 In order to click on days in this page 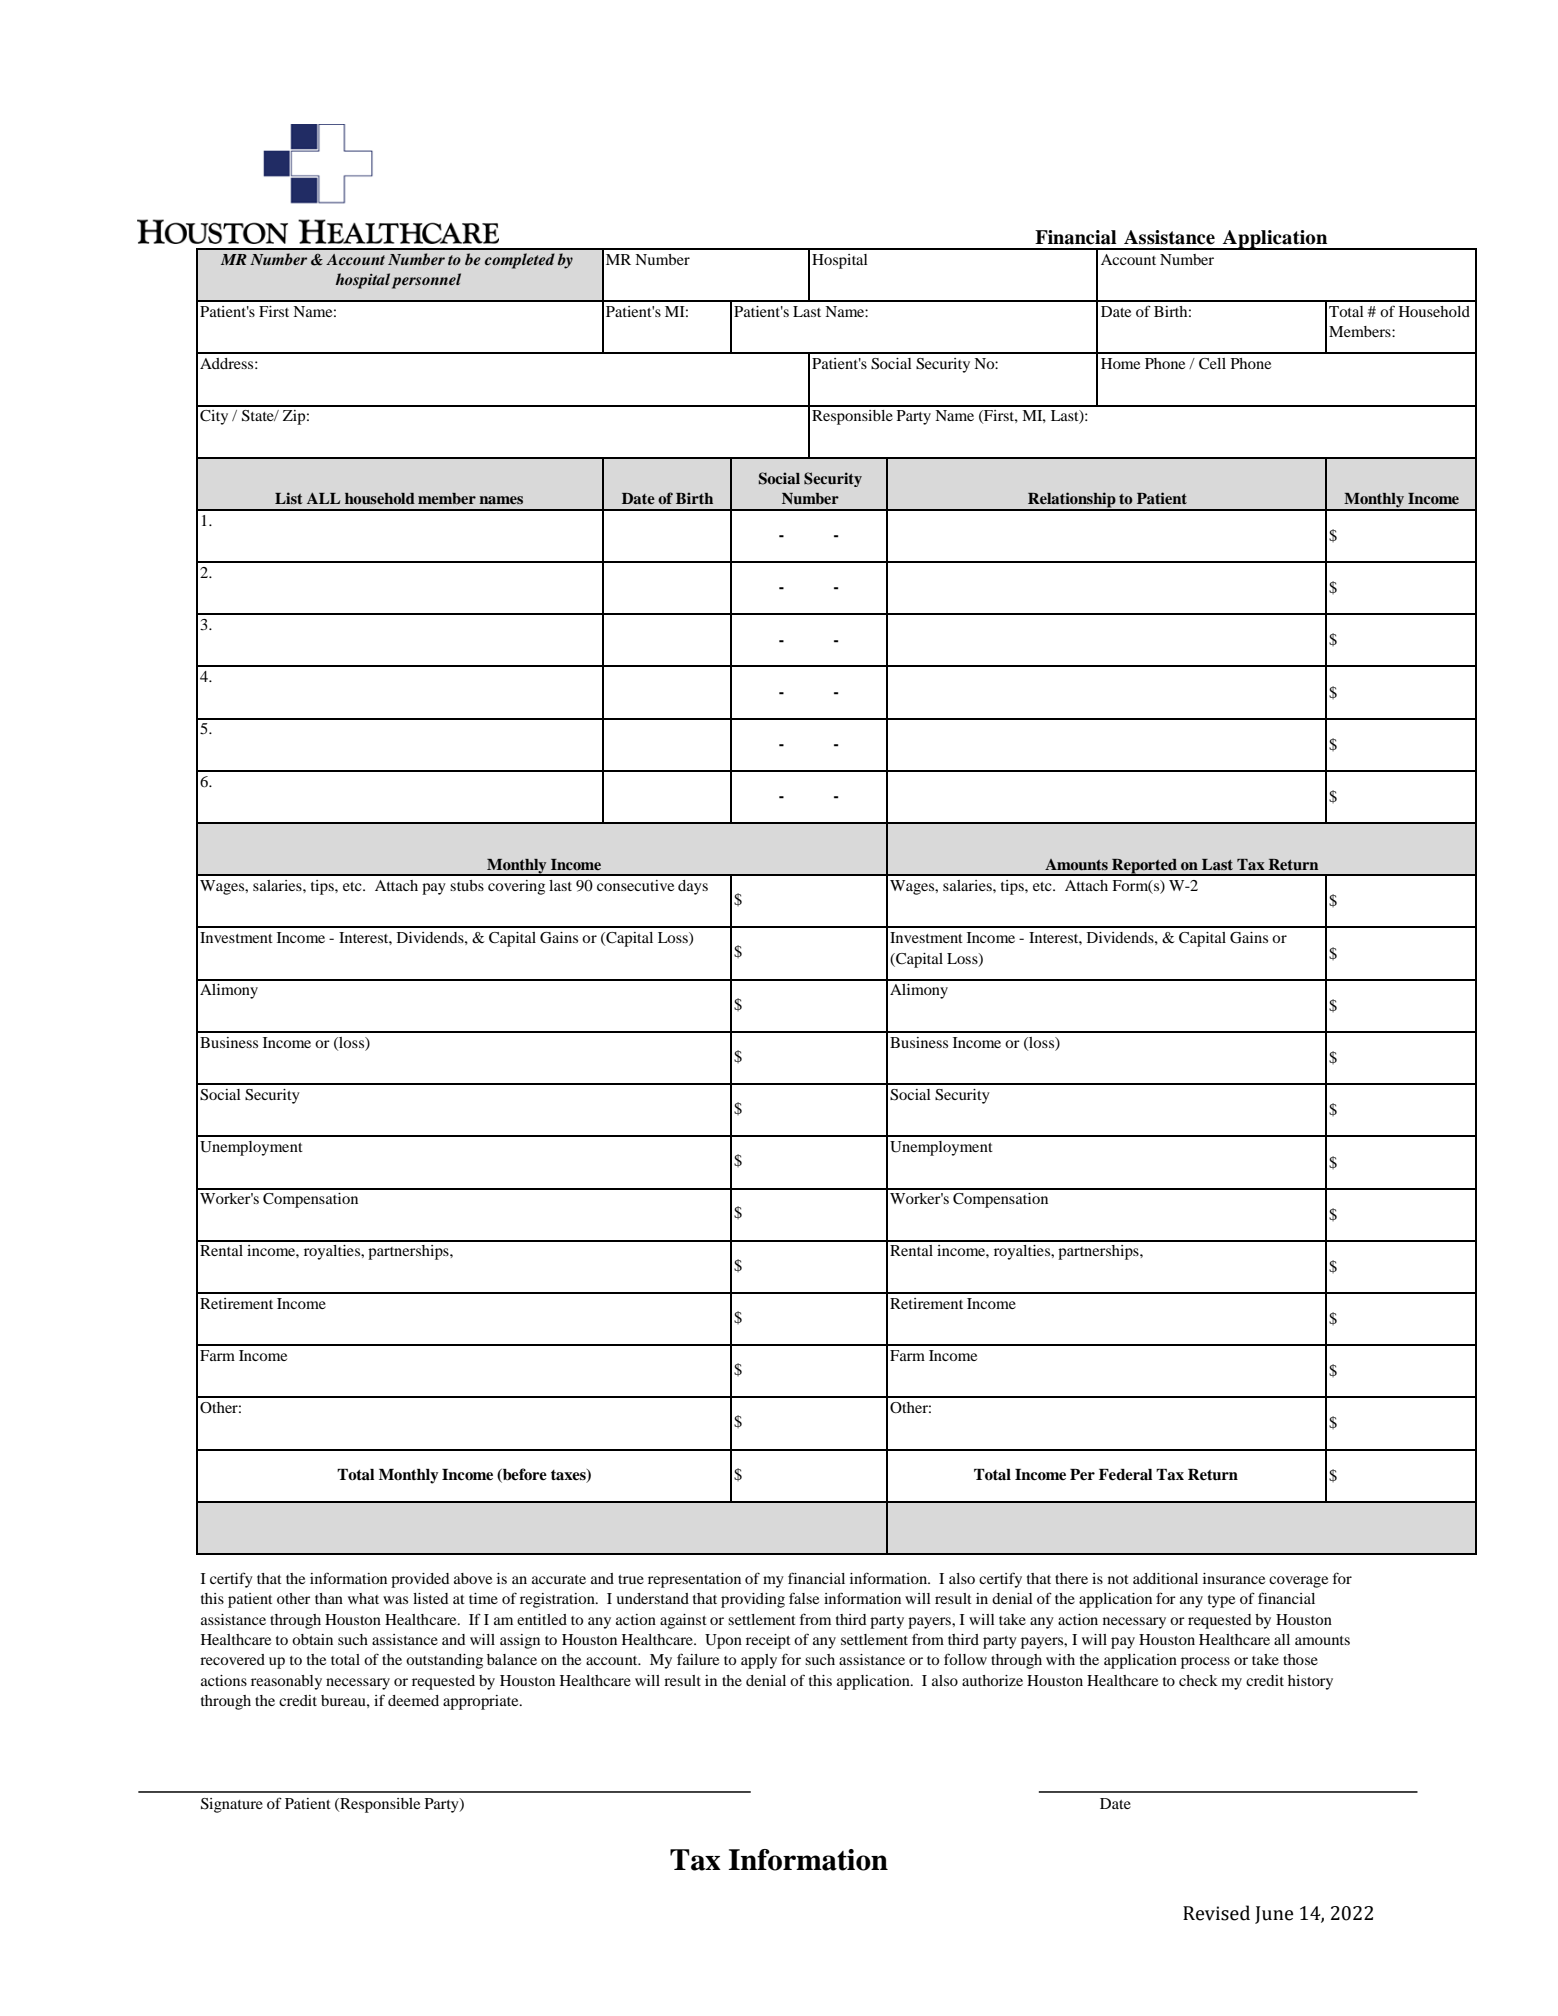, I will do `click(693, 887)`.
